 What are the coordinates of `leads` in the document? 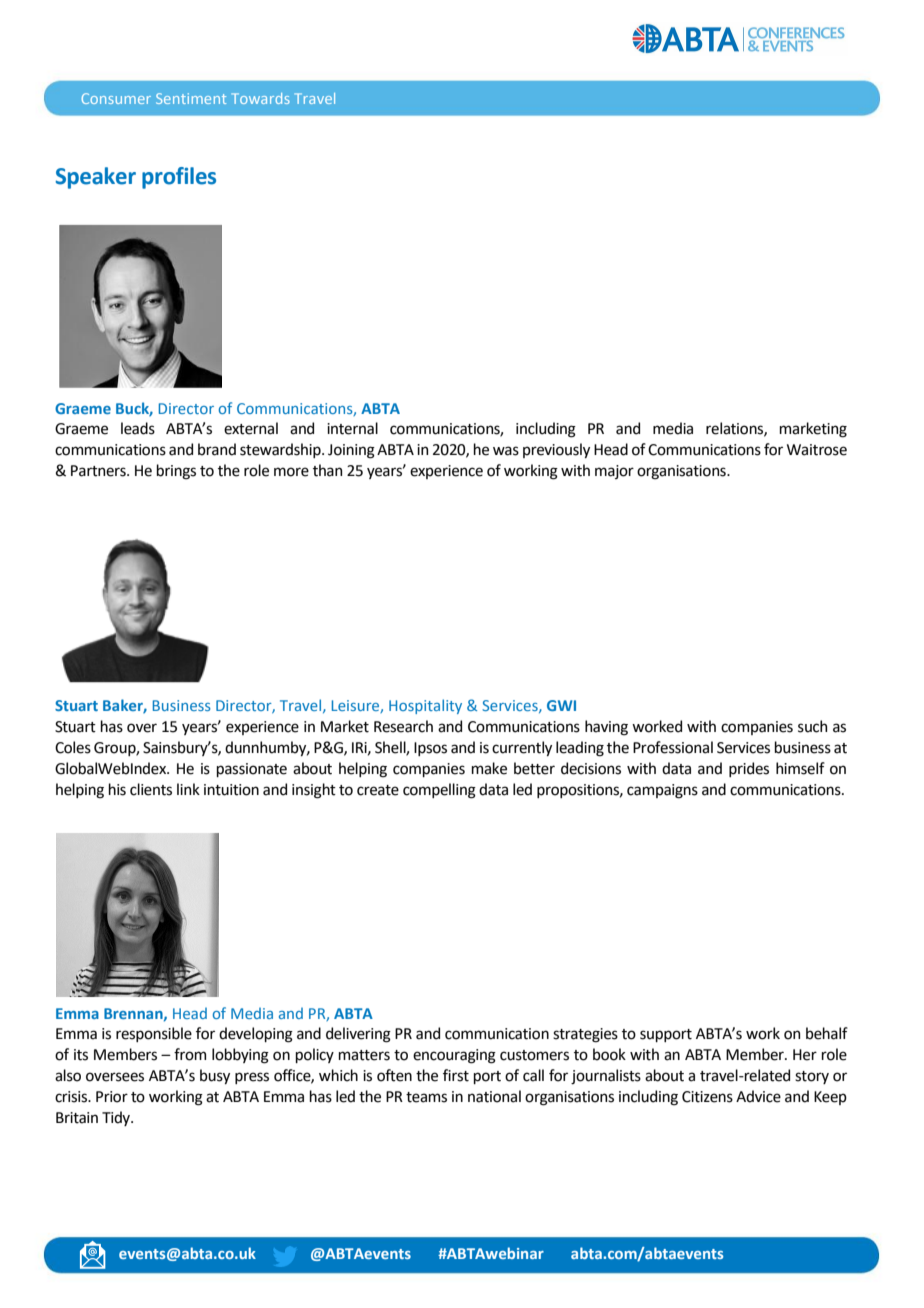 It's located at (138, 428).
